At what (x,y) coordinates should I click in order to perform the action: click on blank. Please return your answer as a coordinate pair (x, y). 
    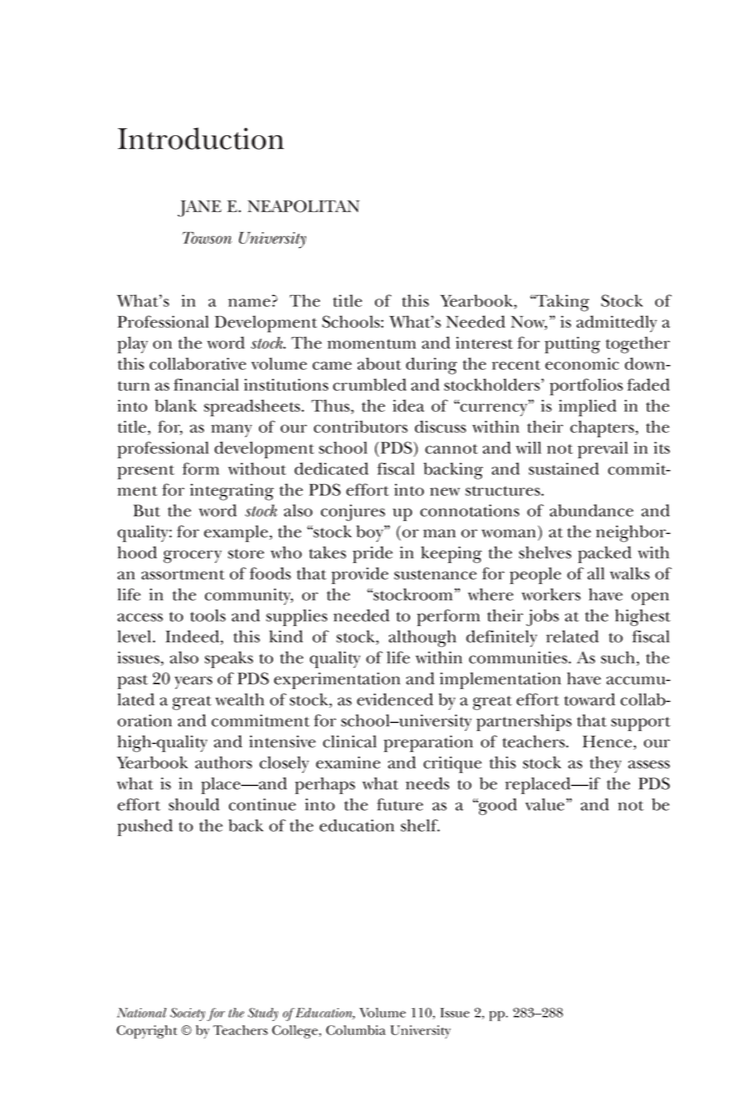
    Looking at the image, I should click on (176, 405).
